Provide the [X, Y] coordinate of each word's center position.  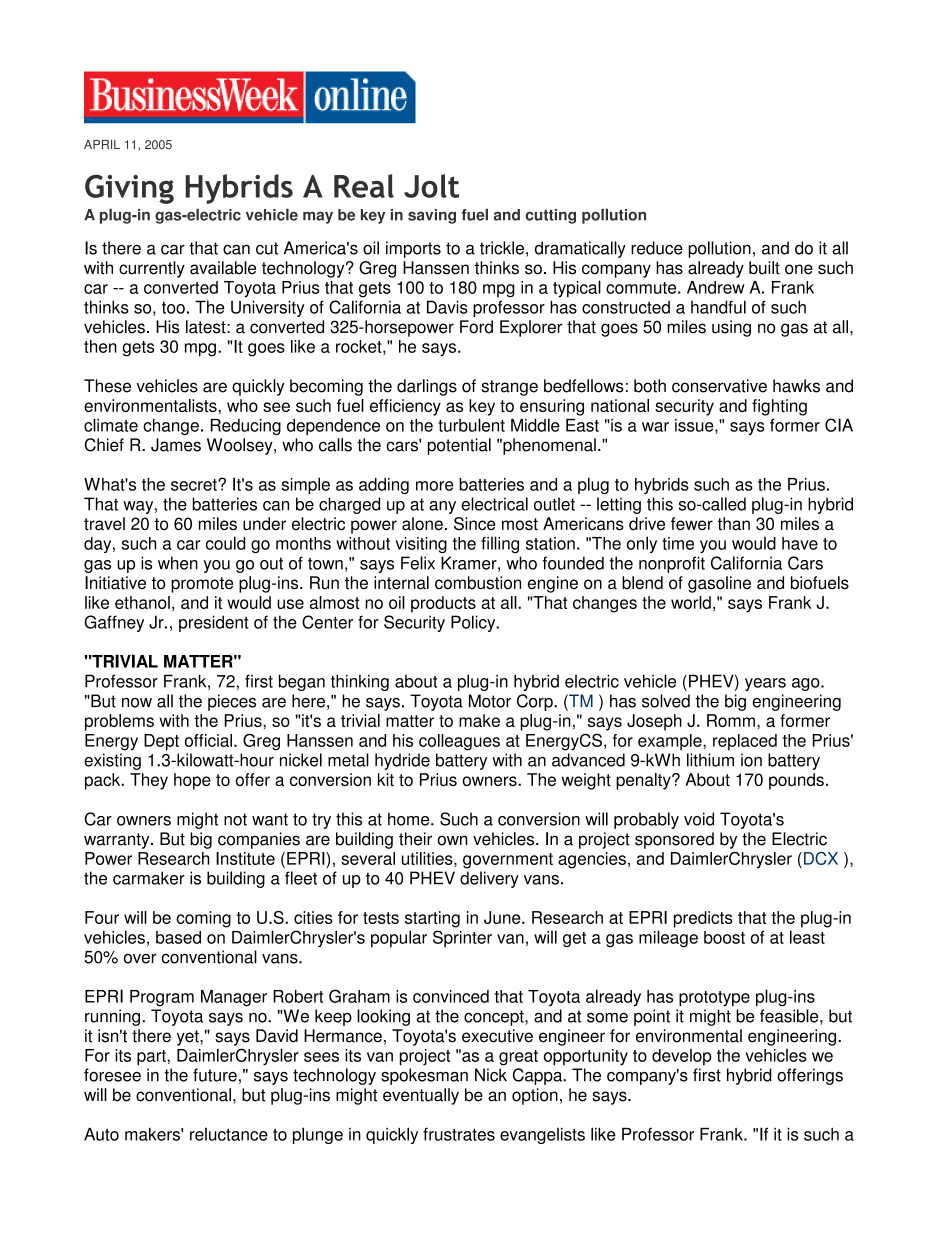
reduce [657, 248]
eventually [421, 1096]
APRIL [102, 144]
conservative [719, 386]
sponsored [674, 840]
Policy [474, 623]
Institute [245, 858]
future [215, 1075]
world [691, 602]
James [176, 445]
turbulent [471, 425]
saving [432, 216]
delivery [489, 879]
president [214, 623]
